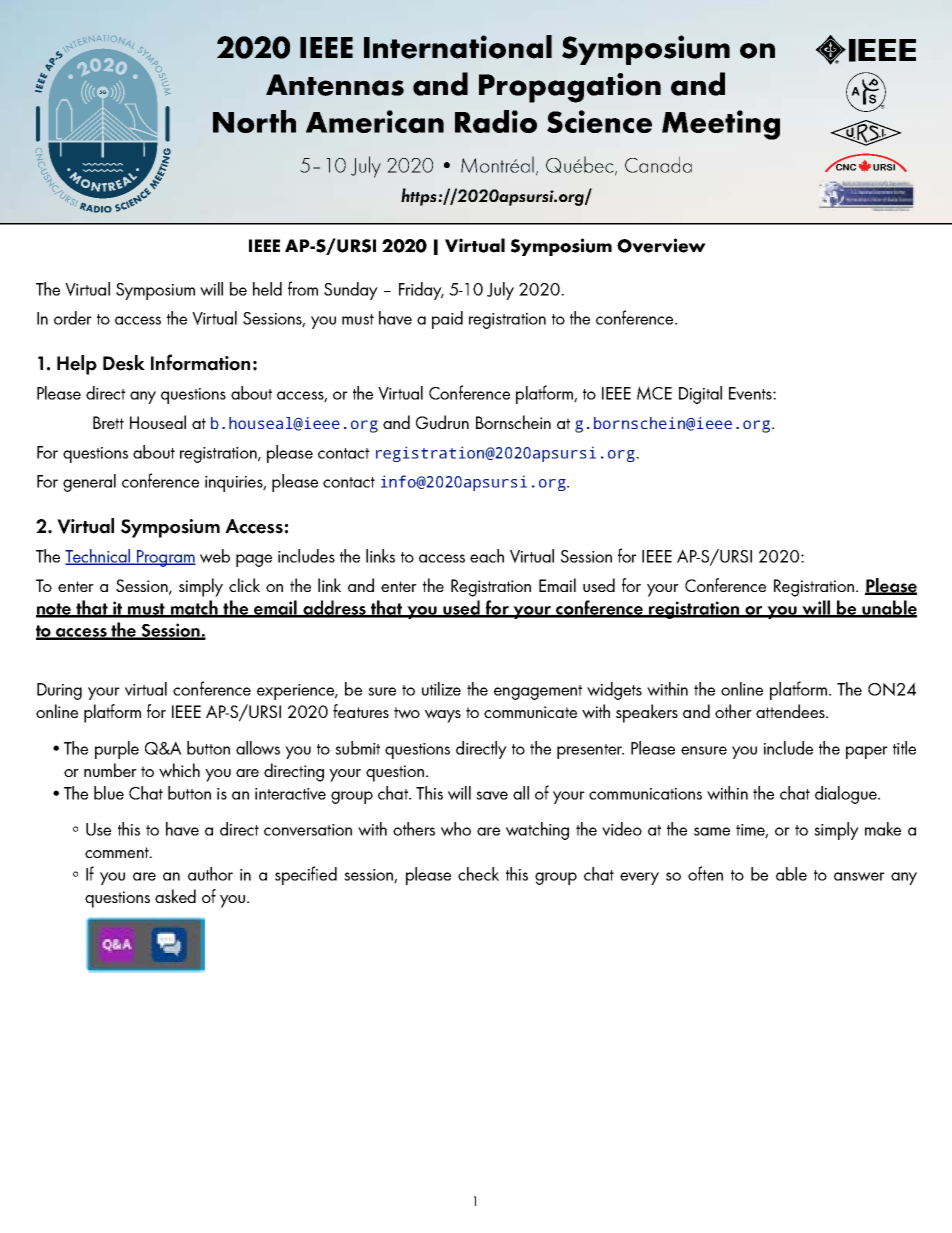 This screenshot has height=1233, width=952. What do you see at coordinates (751, 393) in the screenshot?
I see `Events` at bounding box center [751, 393].
